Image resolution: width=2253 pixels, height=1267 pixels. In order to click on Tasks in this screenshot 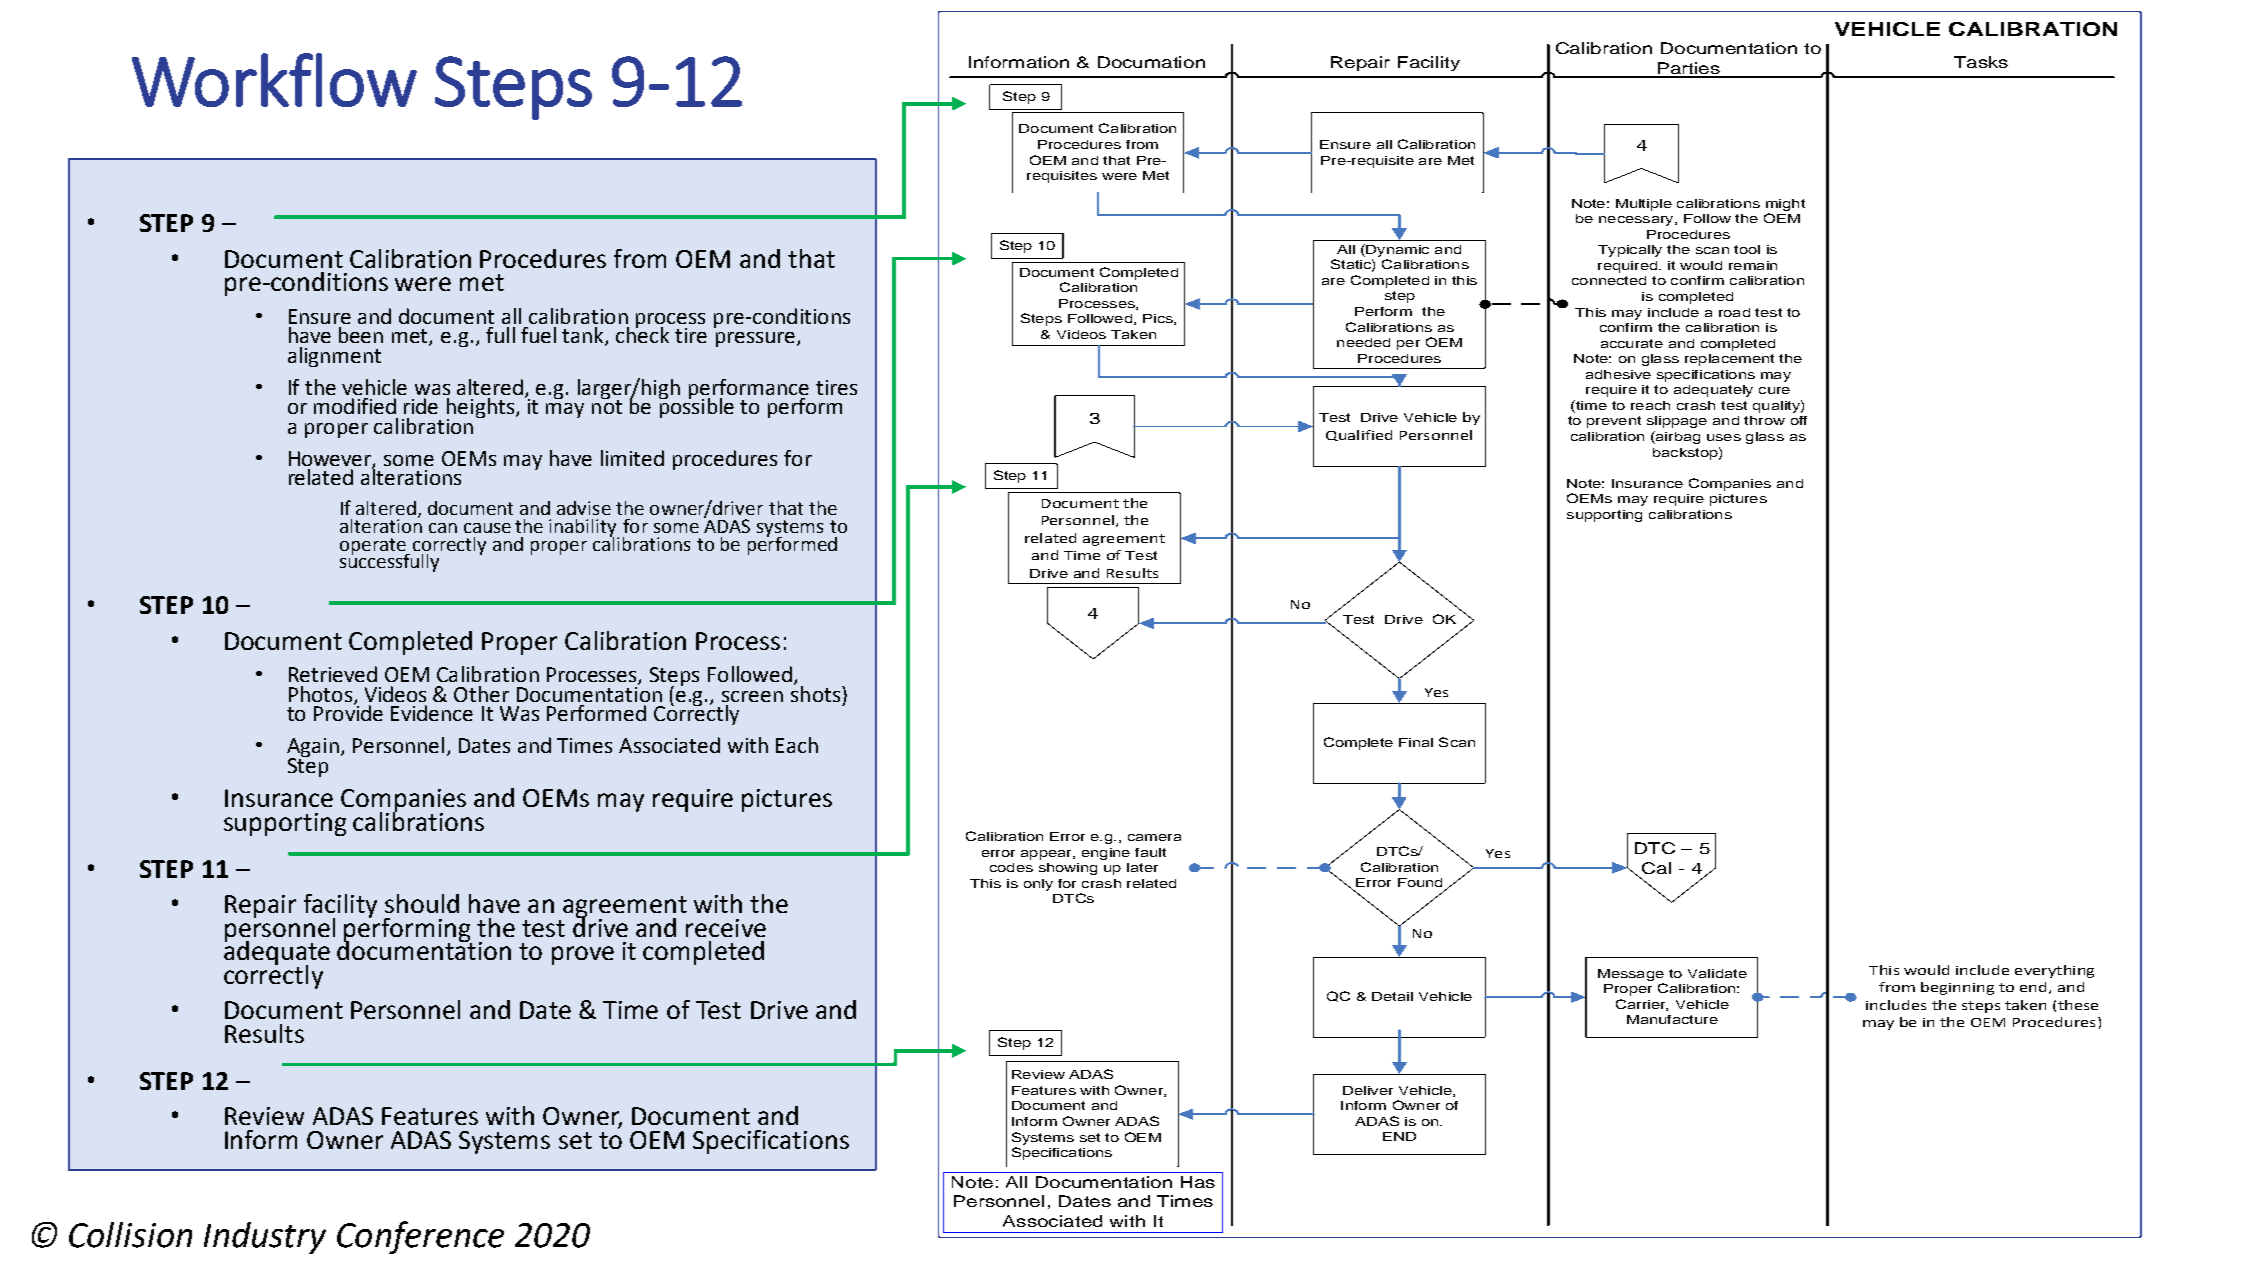, I will do `click(1981, 62)`.
